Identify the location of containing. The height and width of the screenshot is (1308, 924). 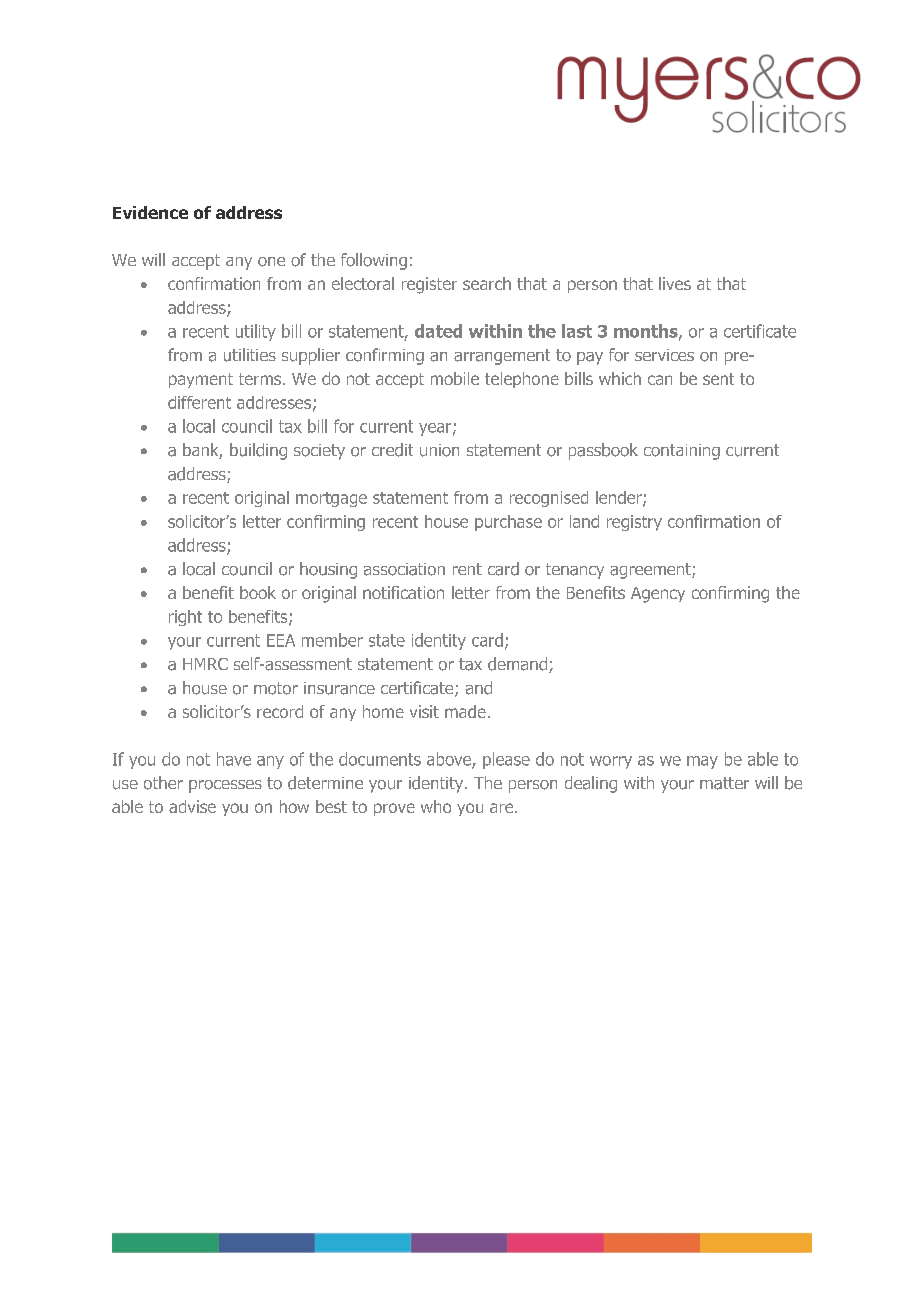
(682, 452).
